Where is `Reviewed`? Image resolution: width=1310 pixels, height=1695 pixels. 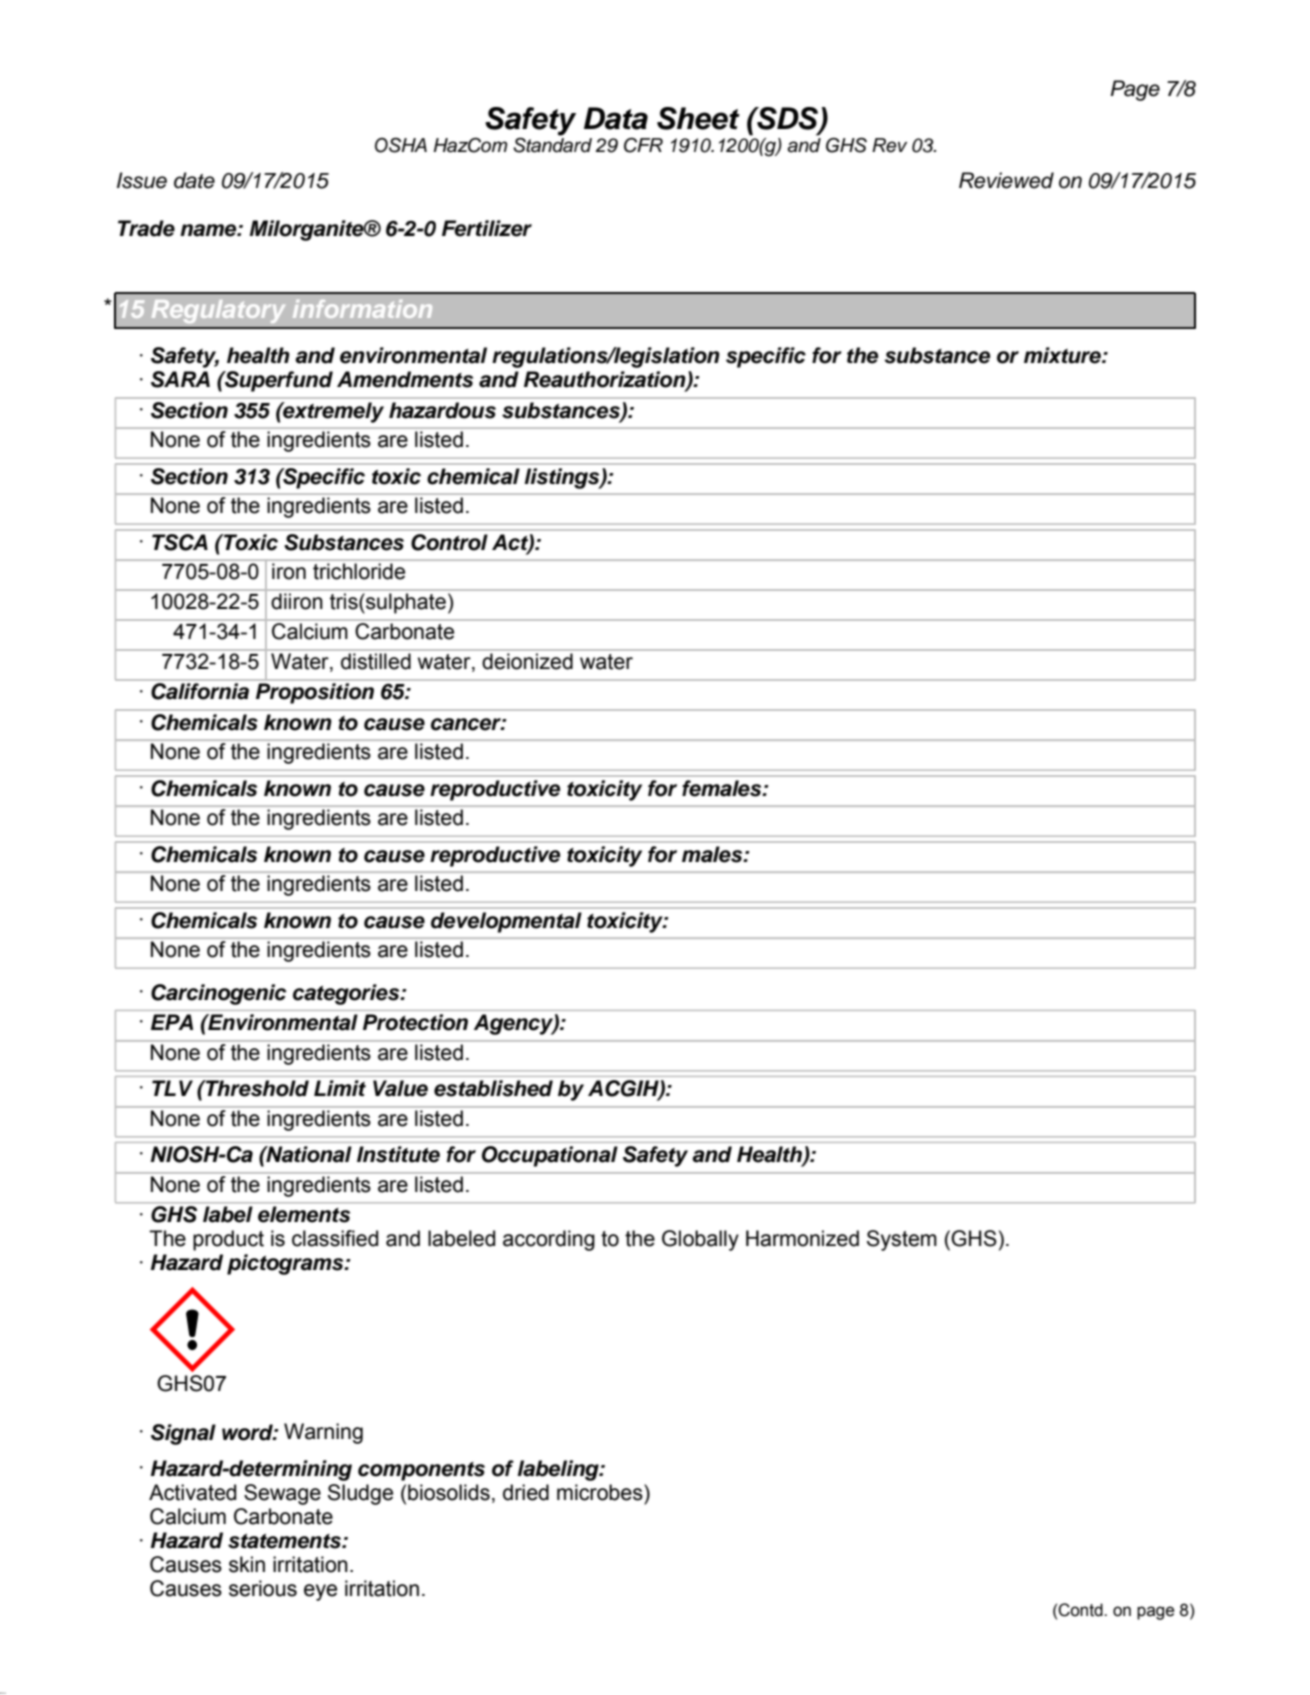 Reviewed is located at coordinates (1006, 180).
